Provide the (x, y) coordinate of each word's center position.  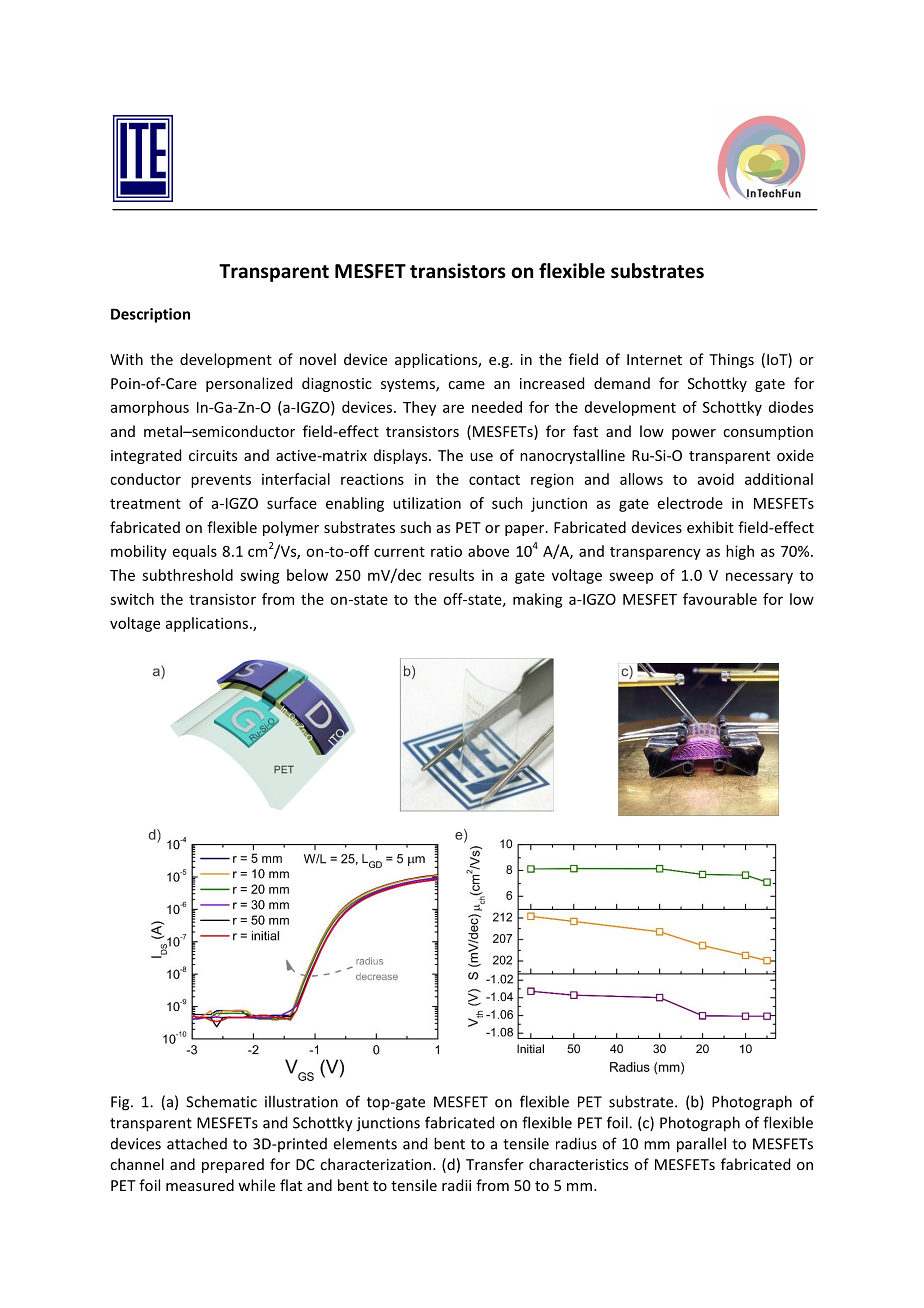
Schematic (221, 1101)
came (466, 385)
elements (365, 1143)
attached (197, 1143)
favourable (720, 599)
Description (150, 315)
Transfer (495, 1164)
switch (132, 599)
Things (731, 360)
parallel (701, 1145)
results (451, 575)
